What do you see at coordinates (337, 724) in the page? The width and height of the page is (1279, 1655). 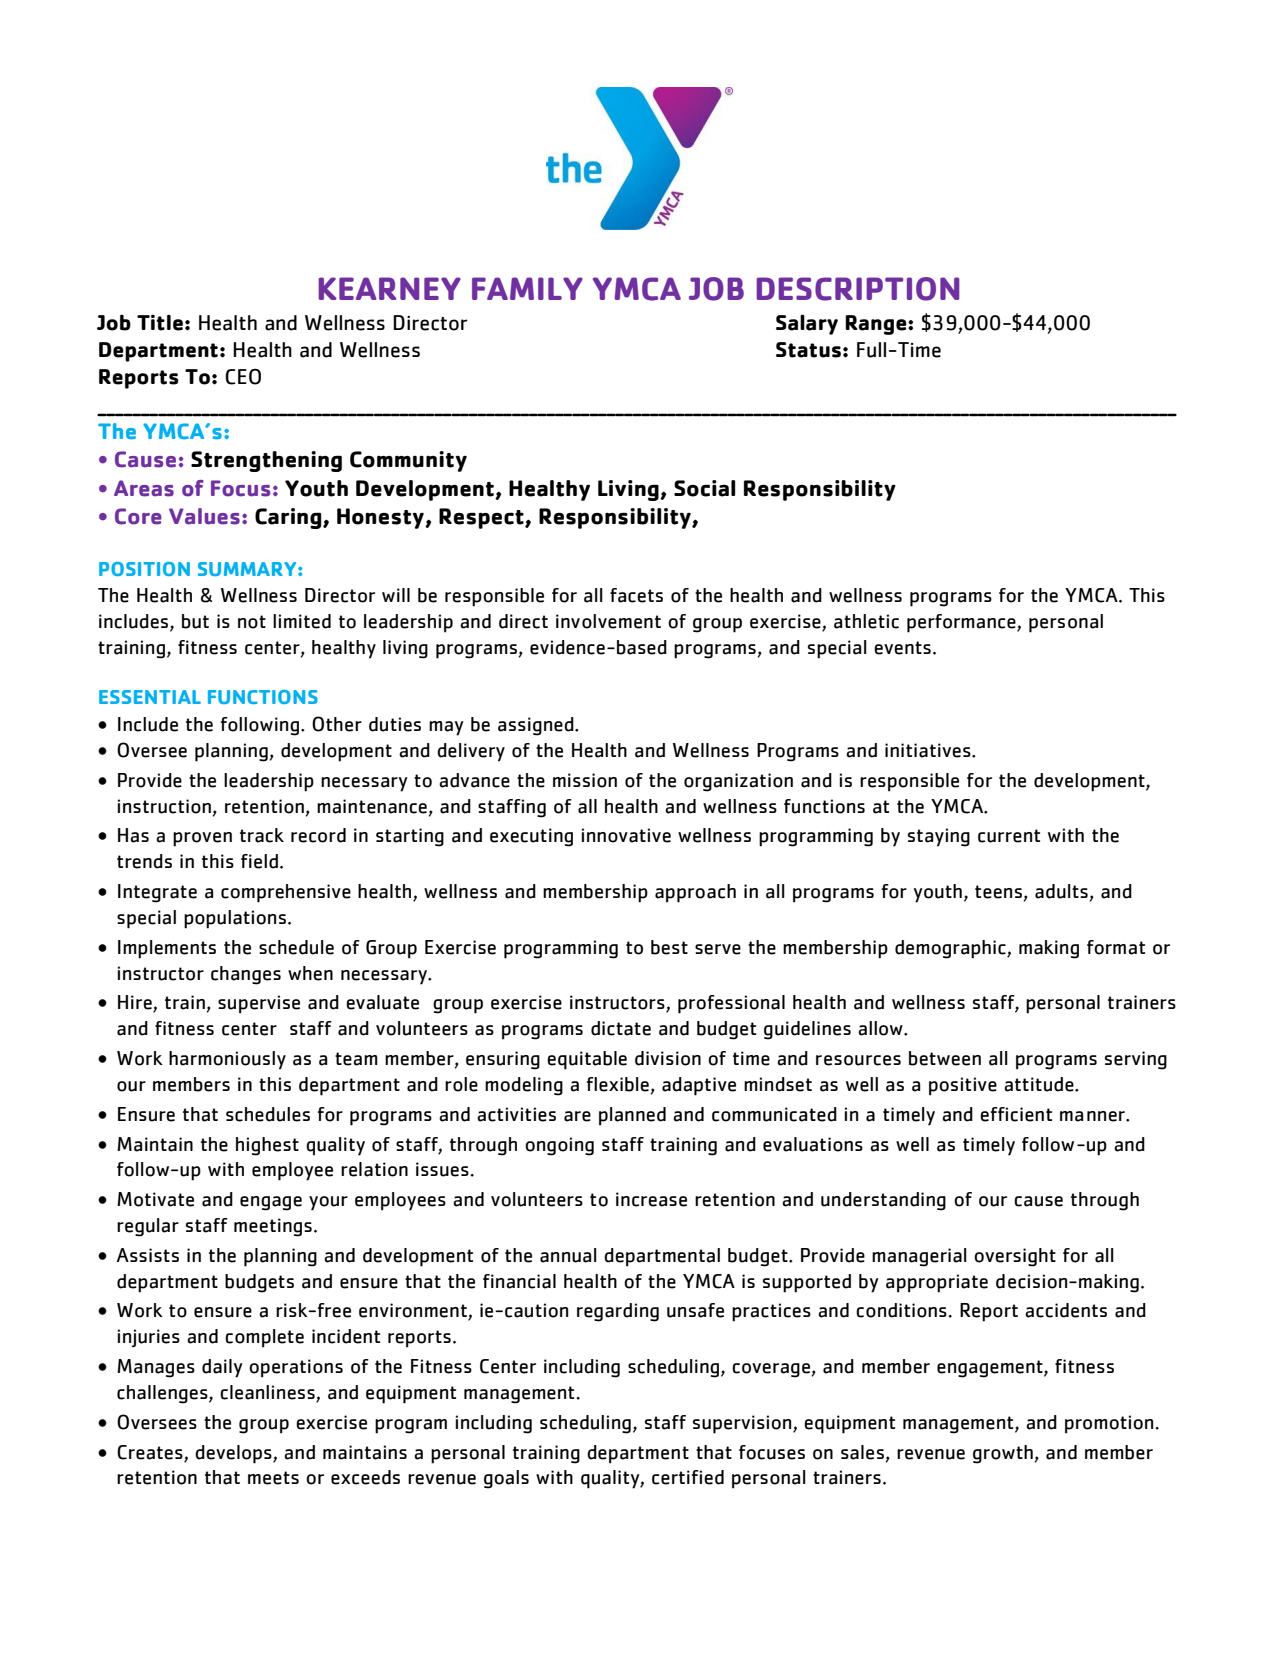 I see `Other` at bounding box center [337, 724].
